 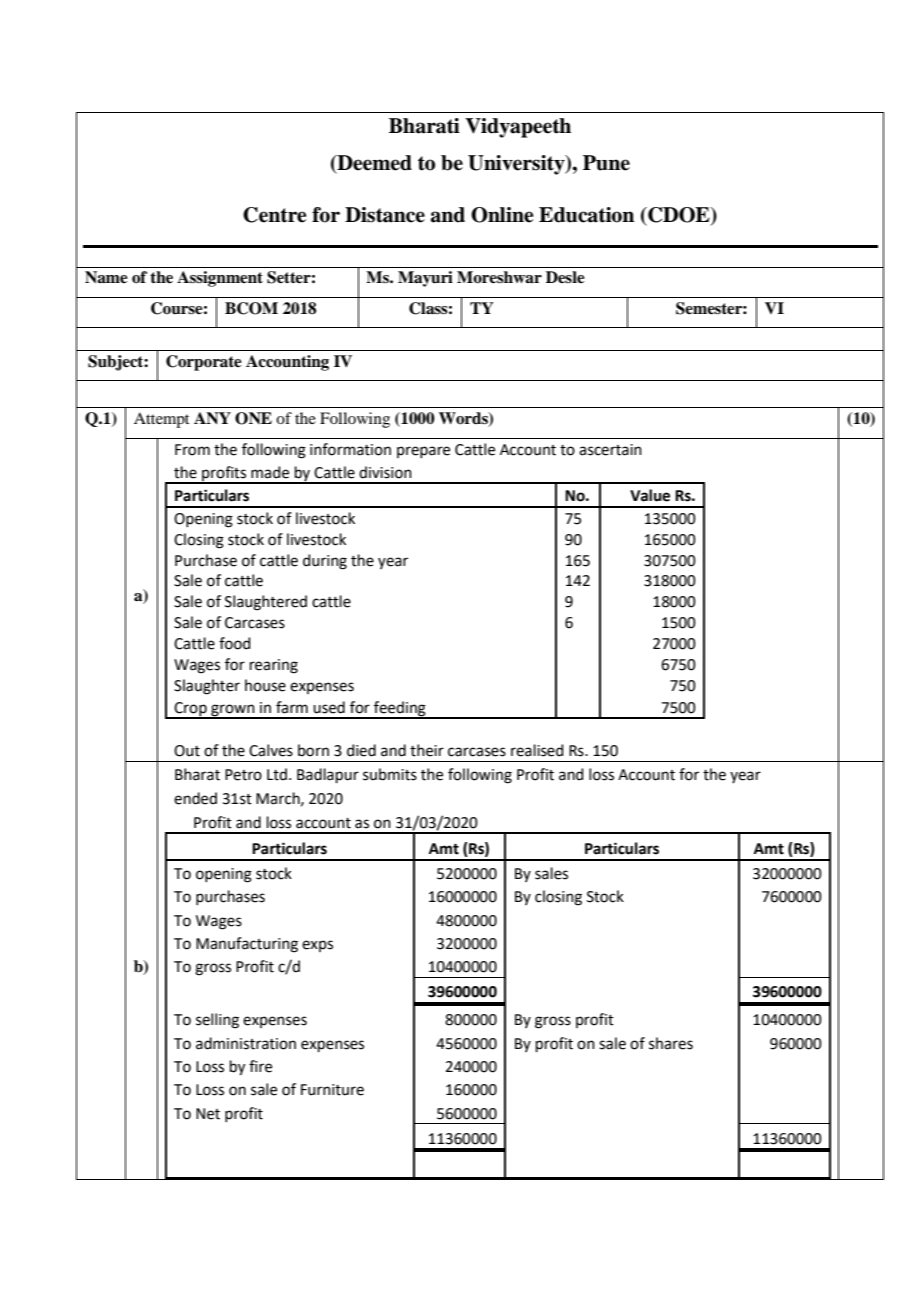 I want to click on Distance, so click(x=385, y=215).
